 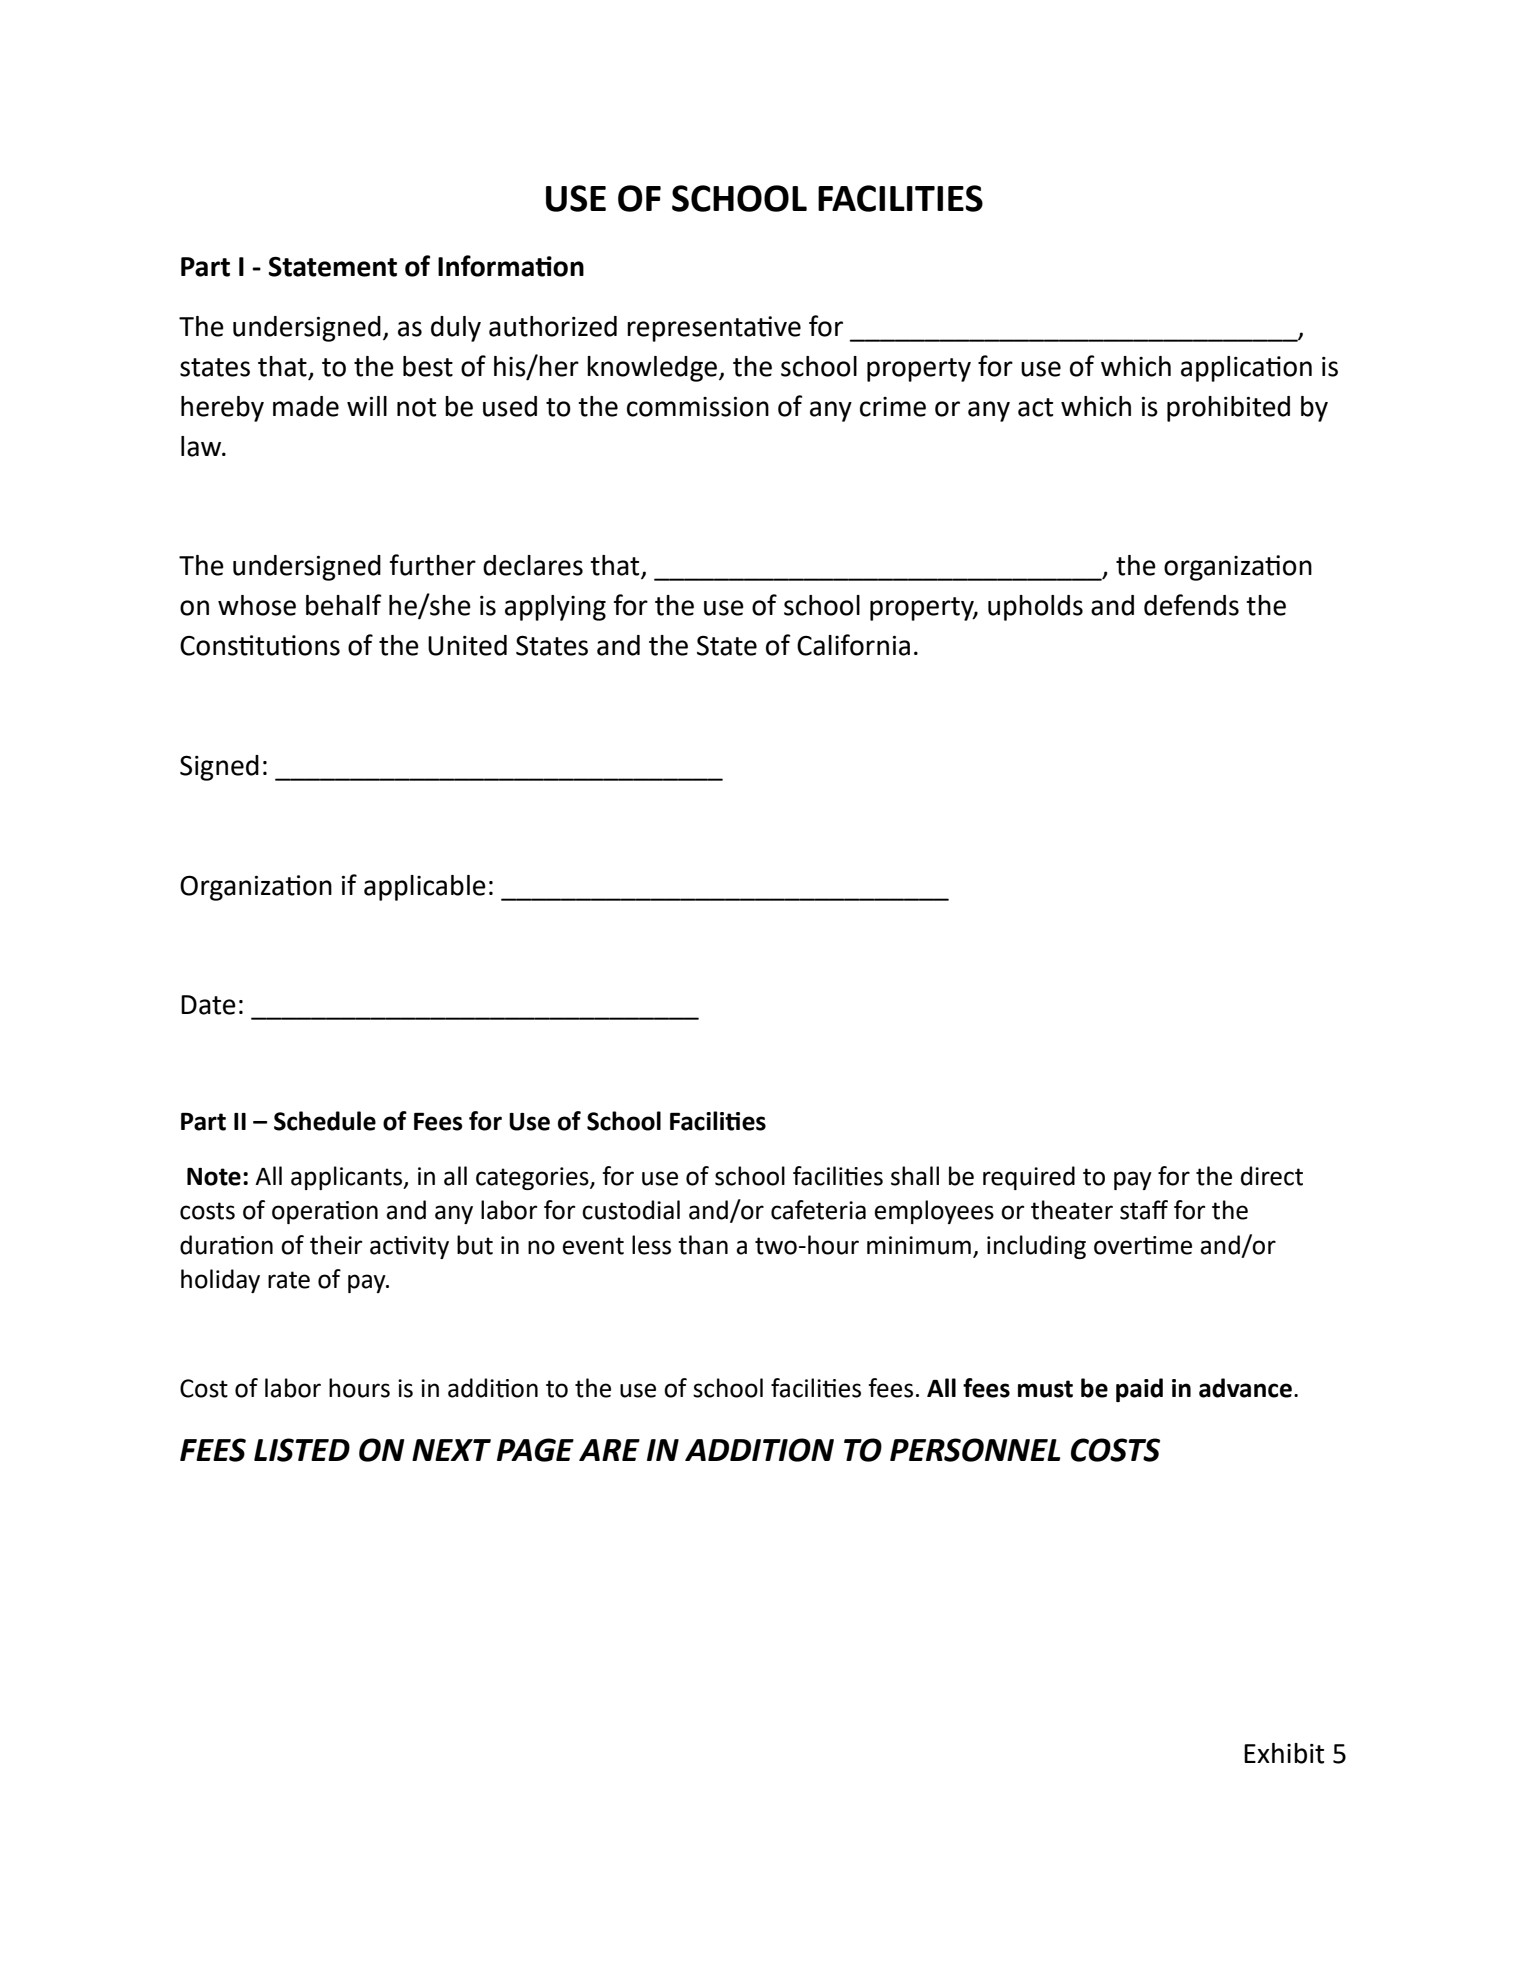 I want to click on shall, so click(x=915, y=1176).
